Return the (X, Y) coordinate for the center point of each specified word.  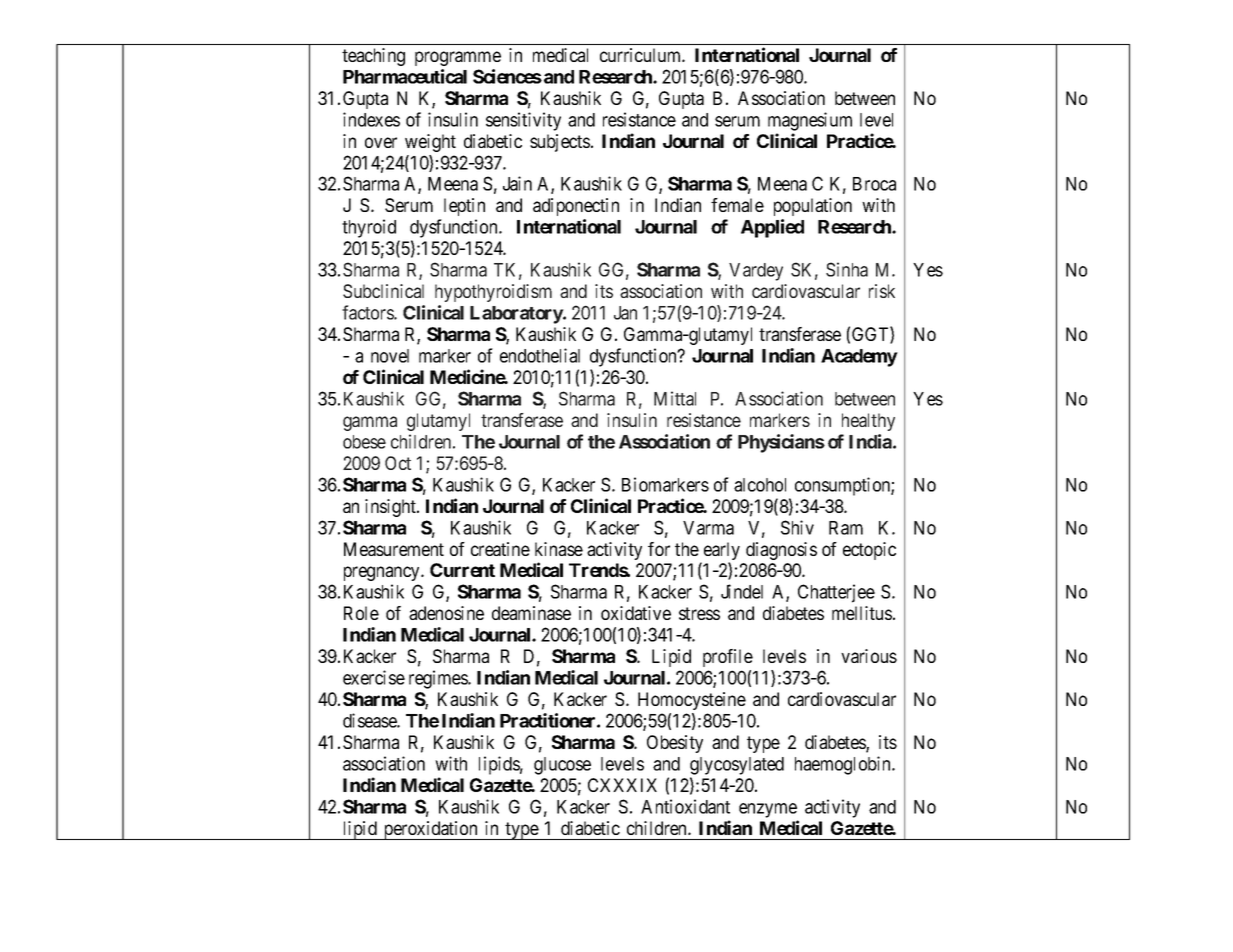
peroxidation (430, 830)
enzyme (768, 810)
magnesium (810, 121)
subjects (560, 143)
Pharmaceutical (405, 76)
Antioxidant (685, 806)
